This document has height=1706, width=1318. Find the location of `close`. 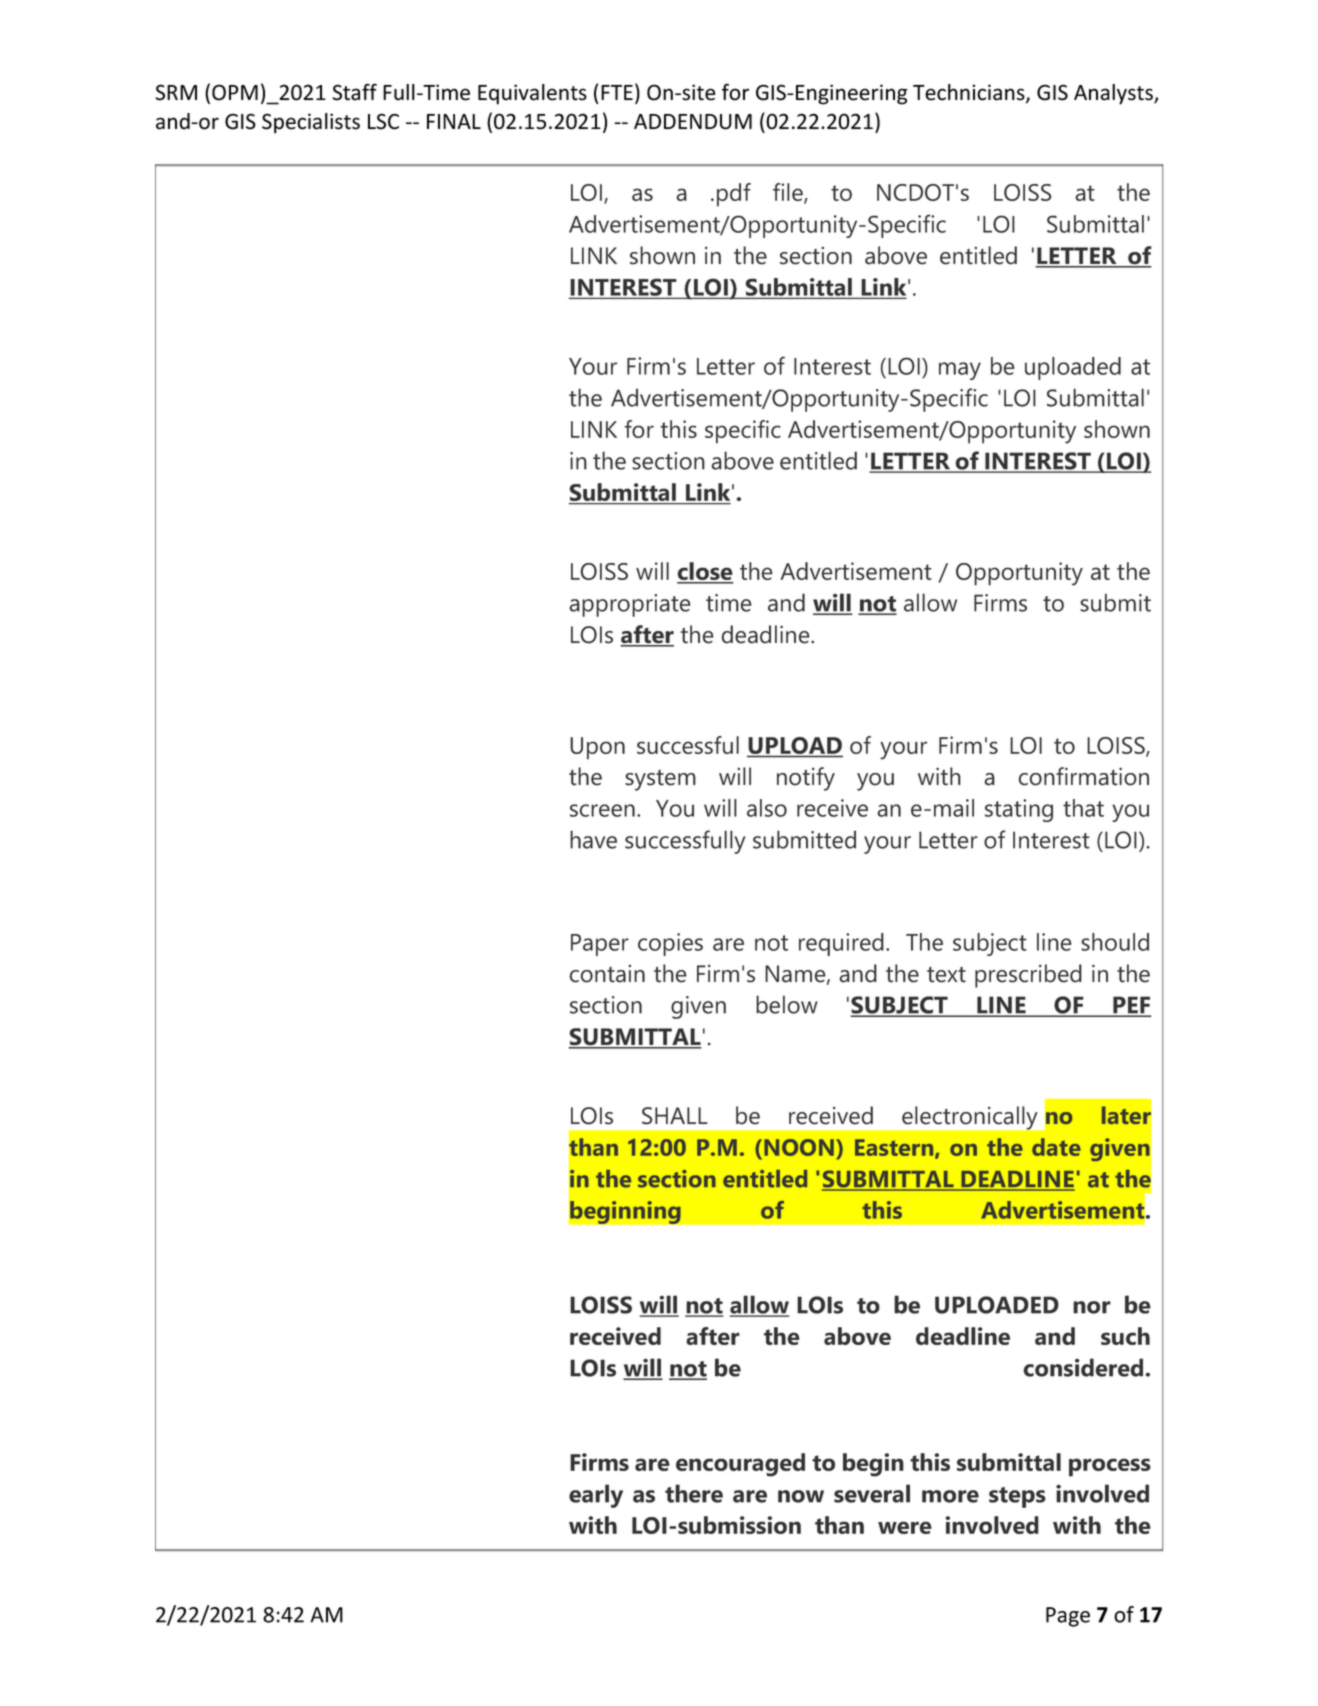

close is located at coordinates (705, 572).
